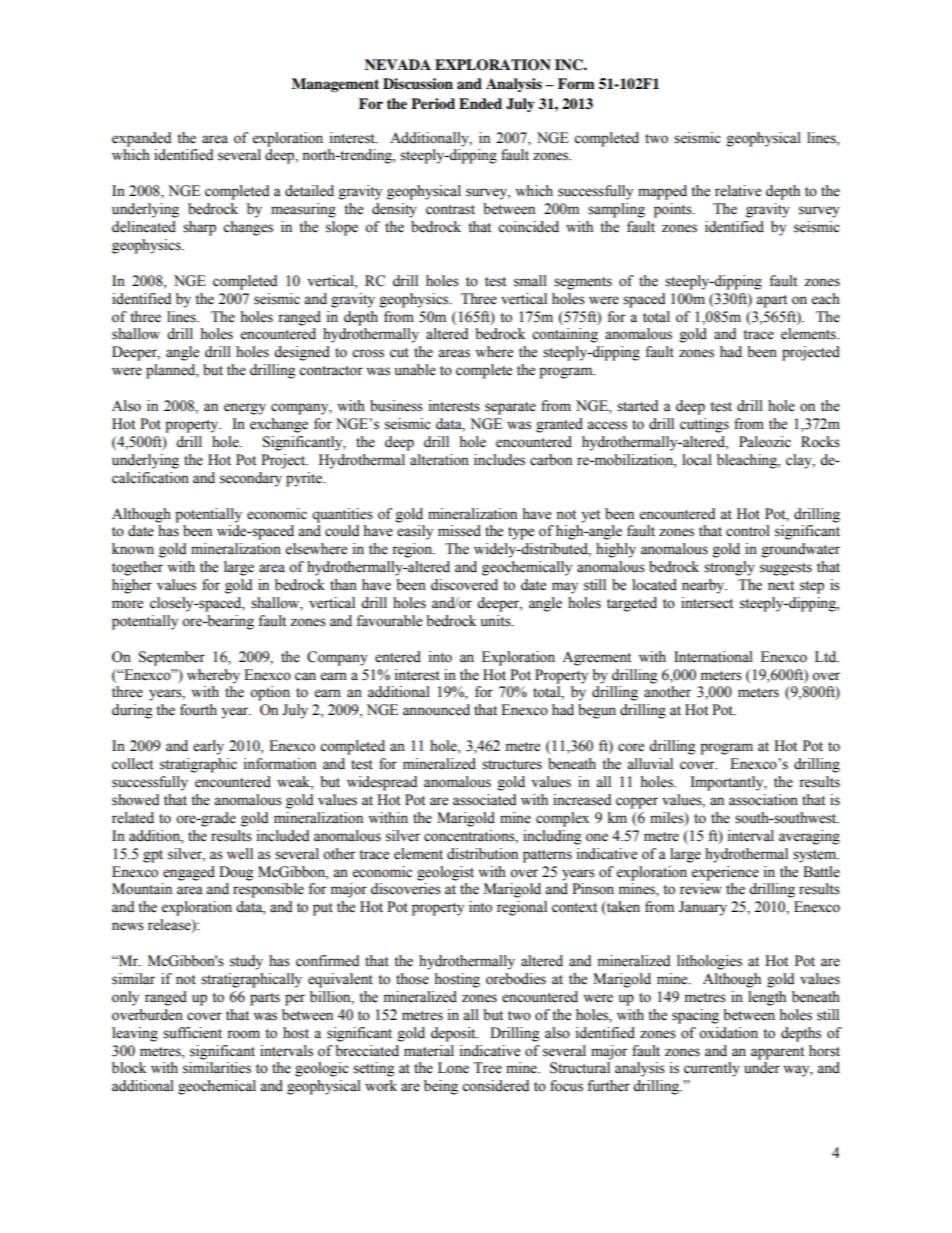 This screenshot has height=1233, width=952. What do you see at coordinates (729, 568) in the screenshot?
I see `strongly` at bounding box center [729, 568].
